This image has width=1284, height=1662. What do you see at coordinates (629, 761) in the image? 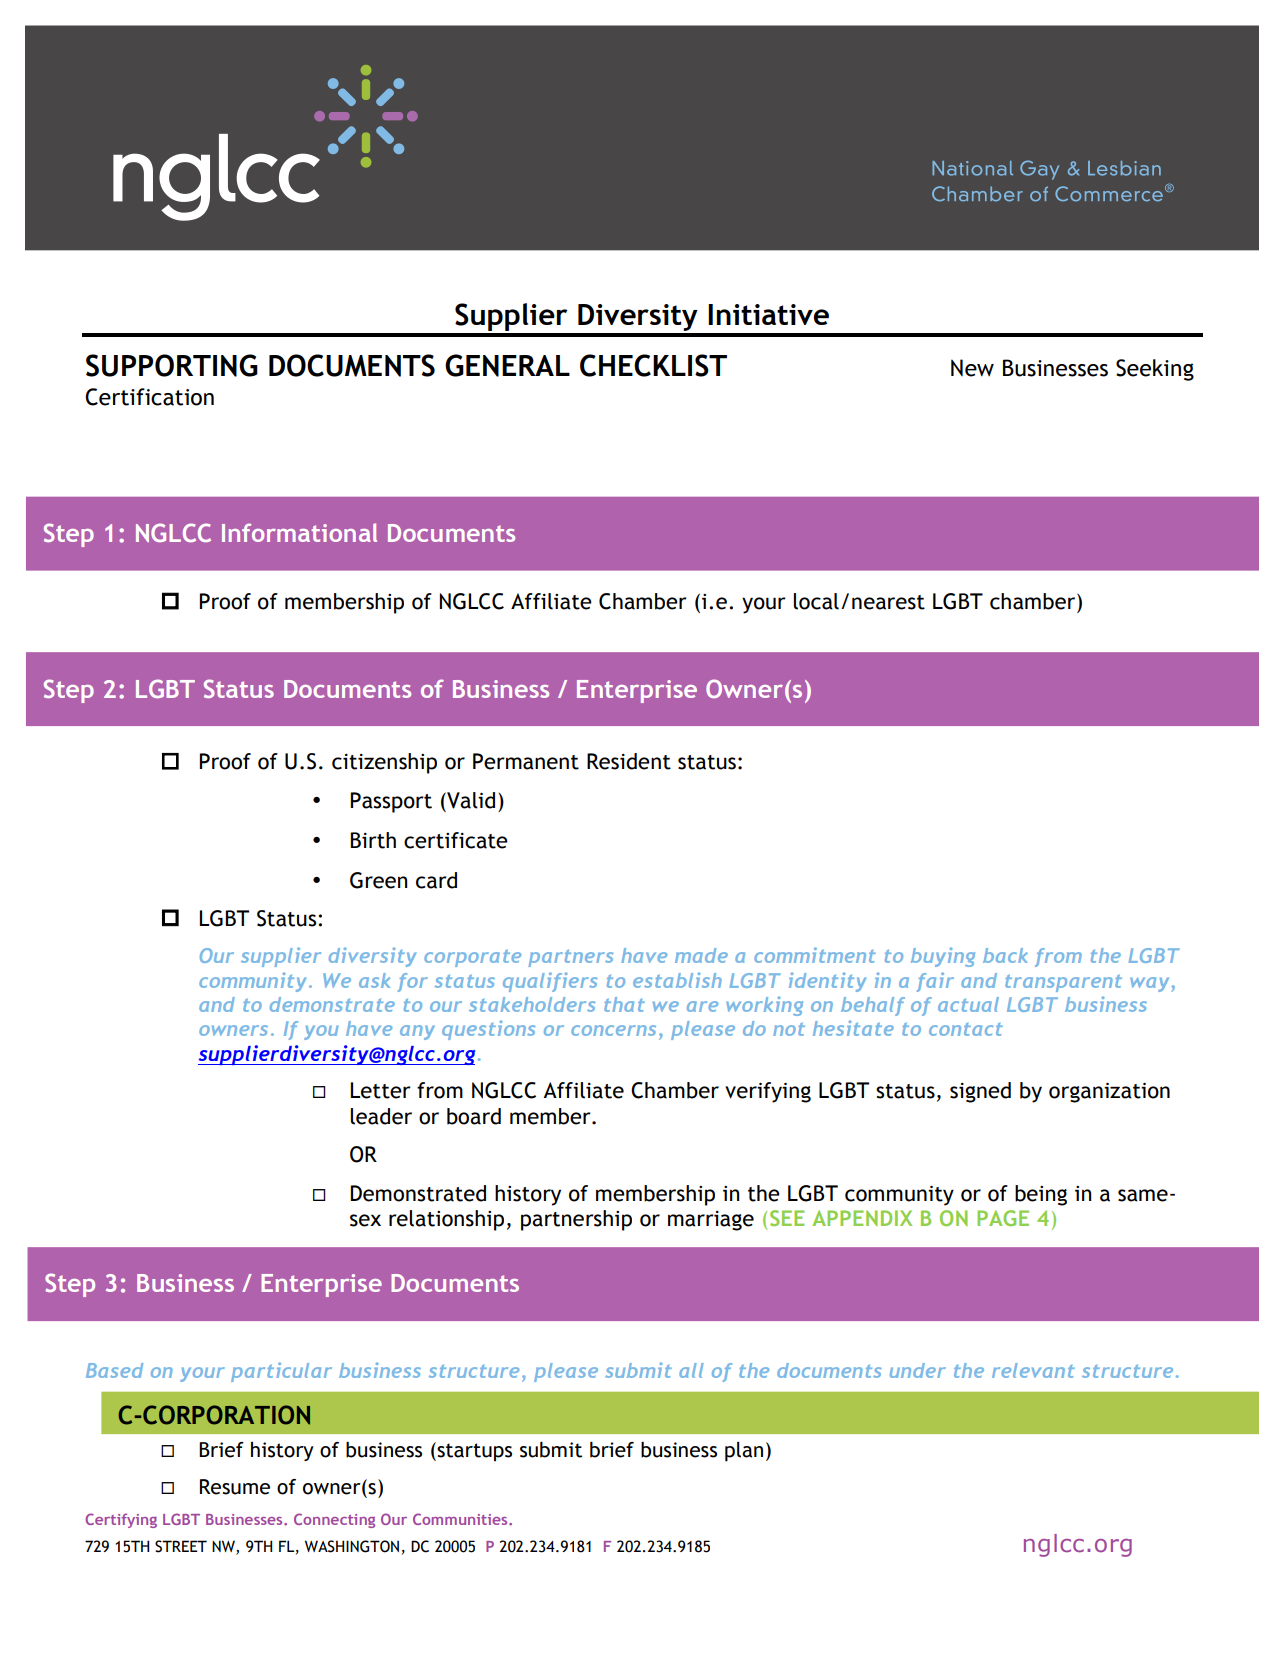
I see `Resident` at bounding box center [629, 761].
